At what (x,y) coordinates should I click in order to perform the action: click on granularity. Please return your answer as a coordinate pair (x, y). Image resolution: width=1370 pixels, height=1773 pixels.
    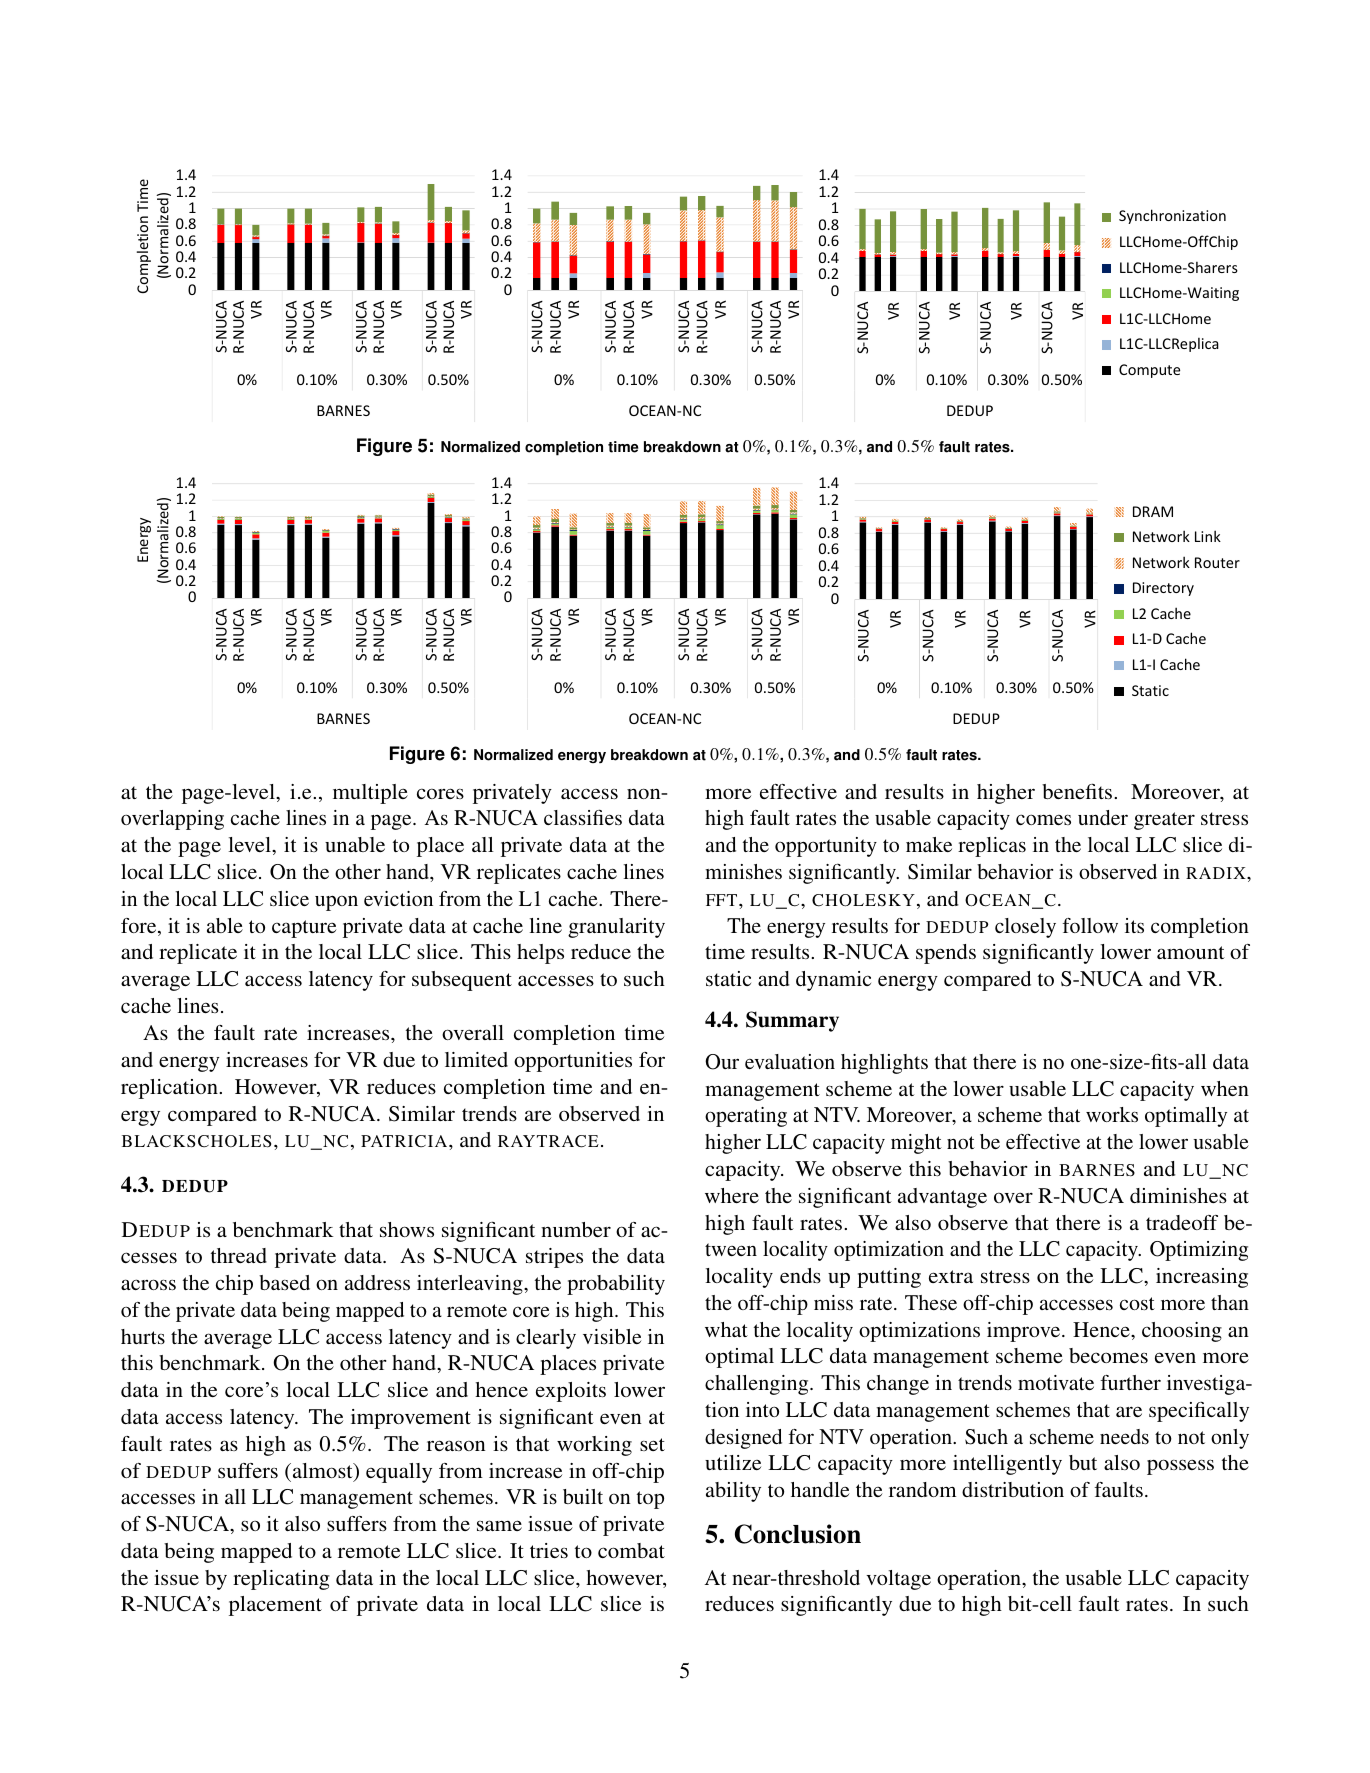
    Looking at the image, I should click on (616, 928).
